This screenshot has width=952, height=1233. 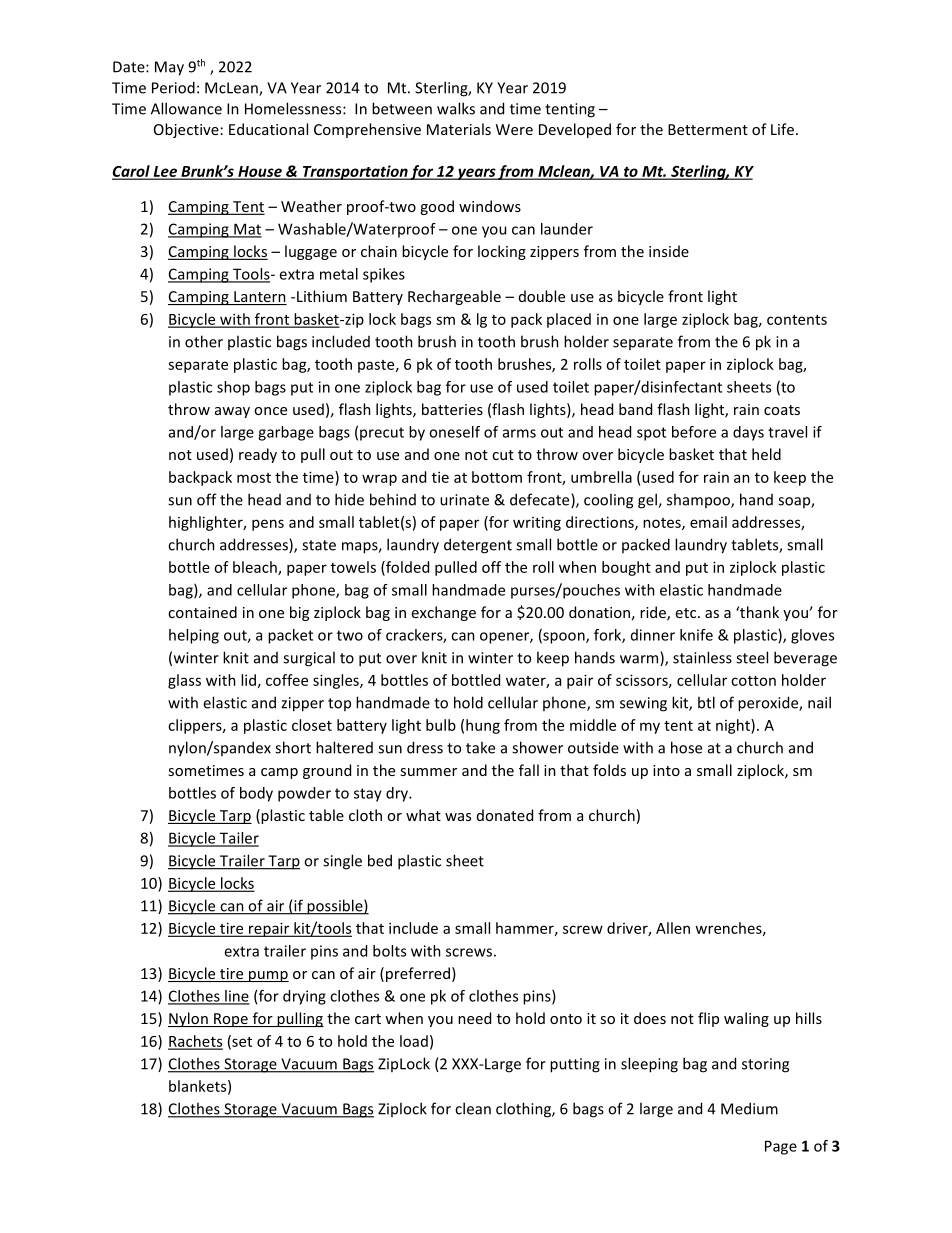 What do you see at coordinates (444, 613) in the screenshot?
I see `exchange` at bounding box center [444, 613].
